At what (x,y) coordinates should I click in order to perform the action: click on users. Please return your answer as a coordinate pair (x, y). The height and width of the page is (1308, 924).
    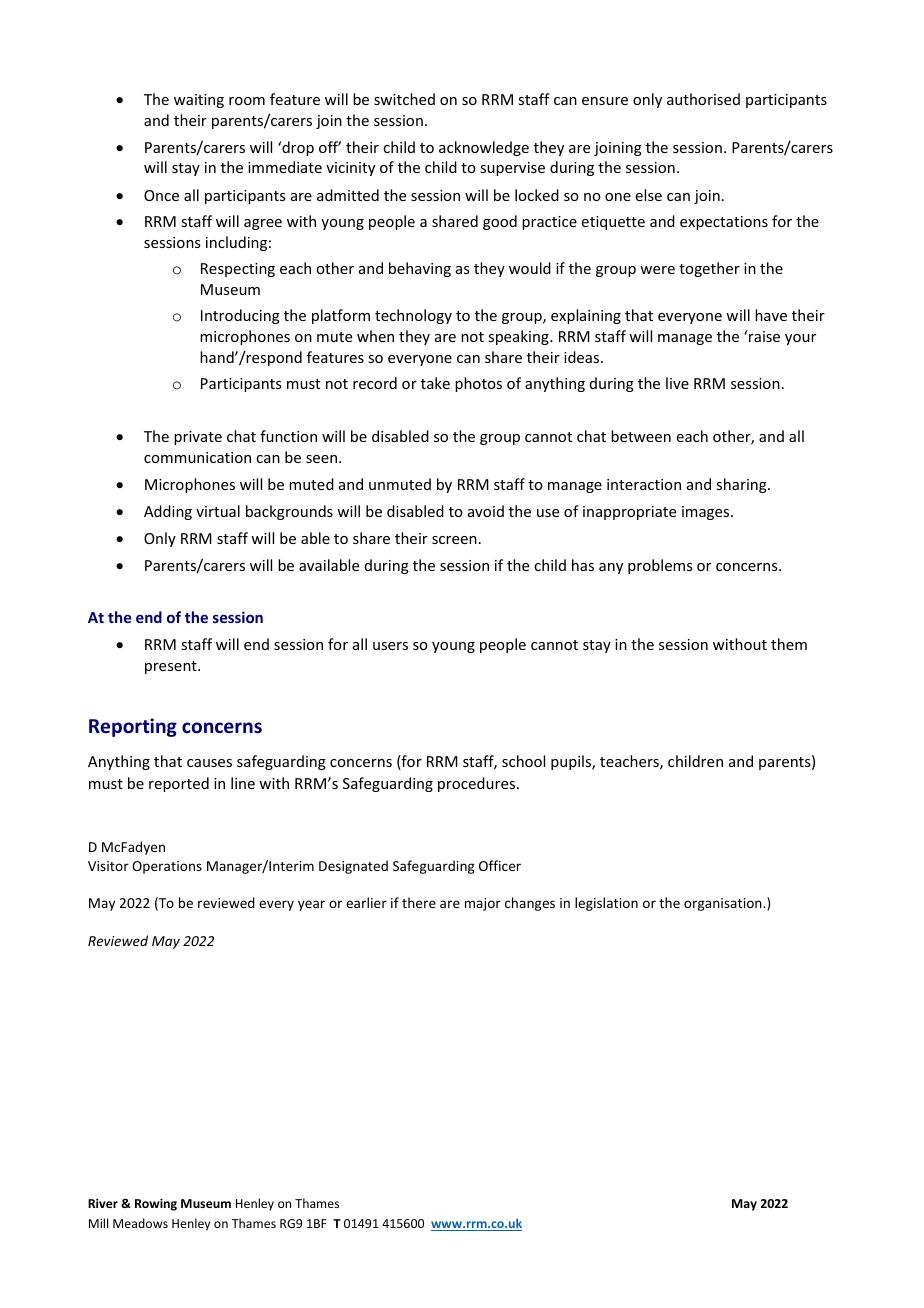
    Looking at the image, I should click on (390, 646).
